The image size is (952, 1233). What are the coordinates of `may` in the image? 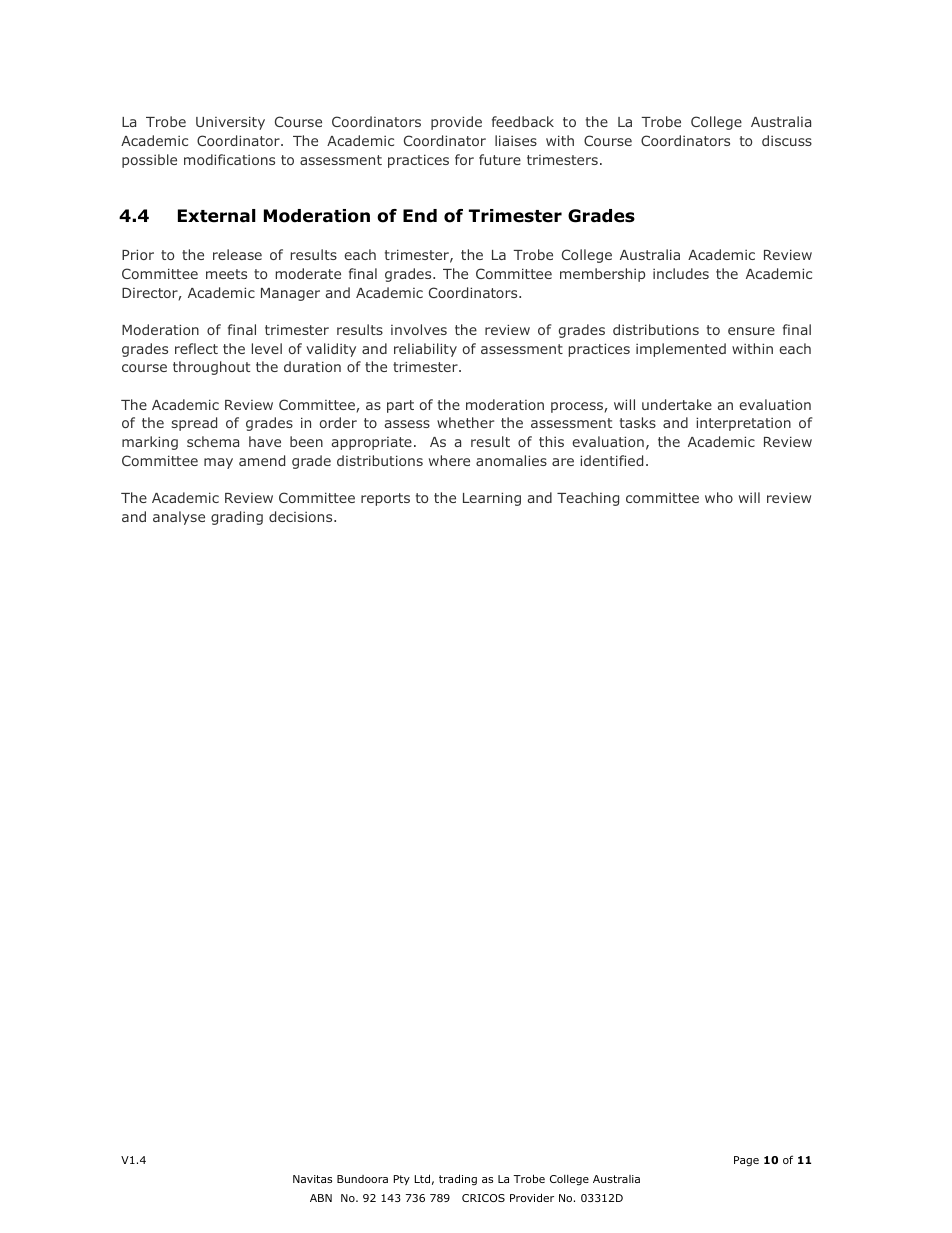 It's located at (218, 463).
